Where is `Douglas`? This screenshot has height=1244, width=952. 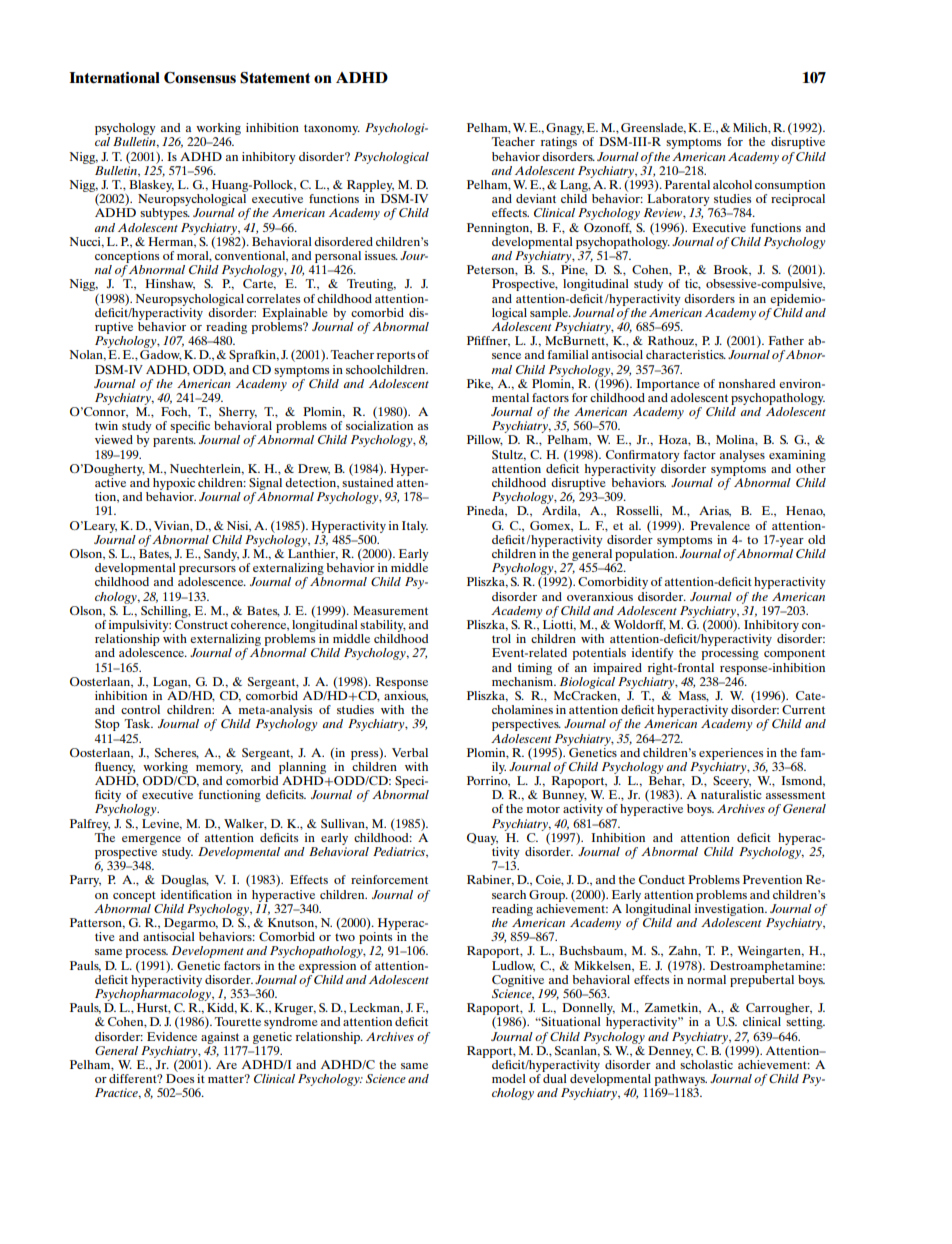
Douglas is located at coordinates (185, 881).
